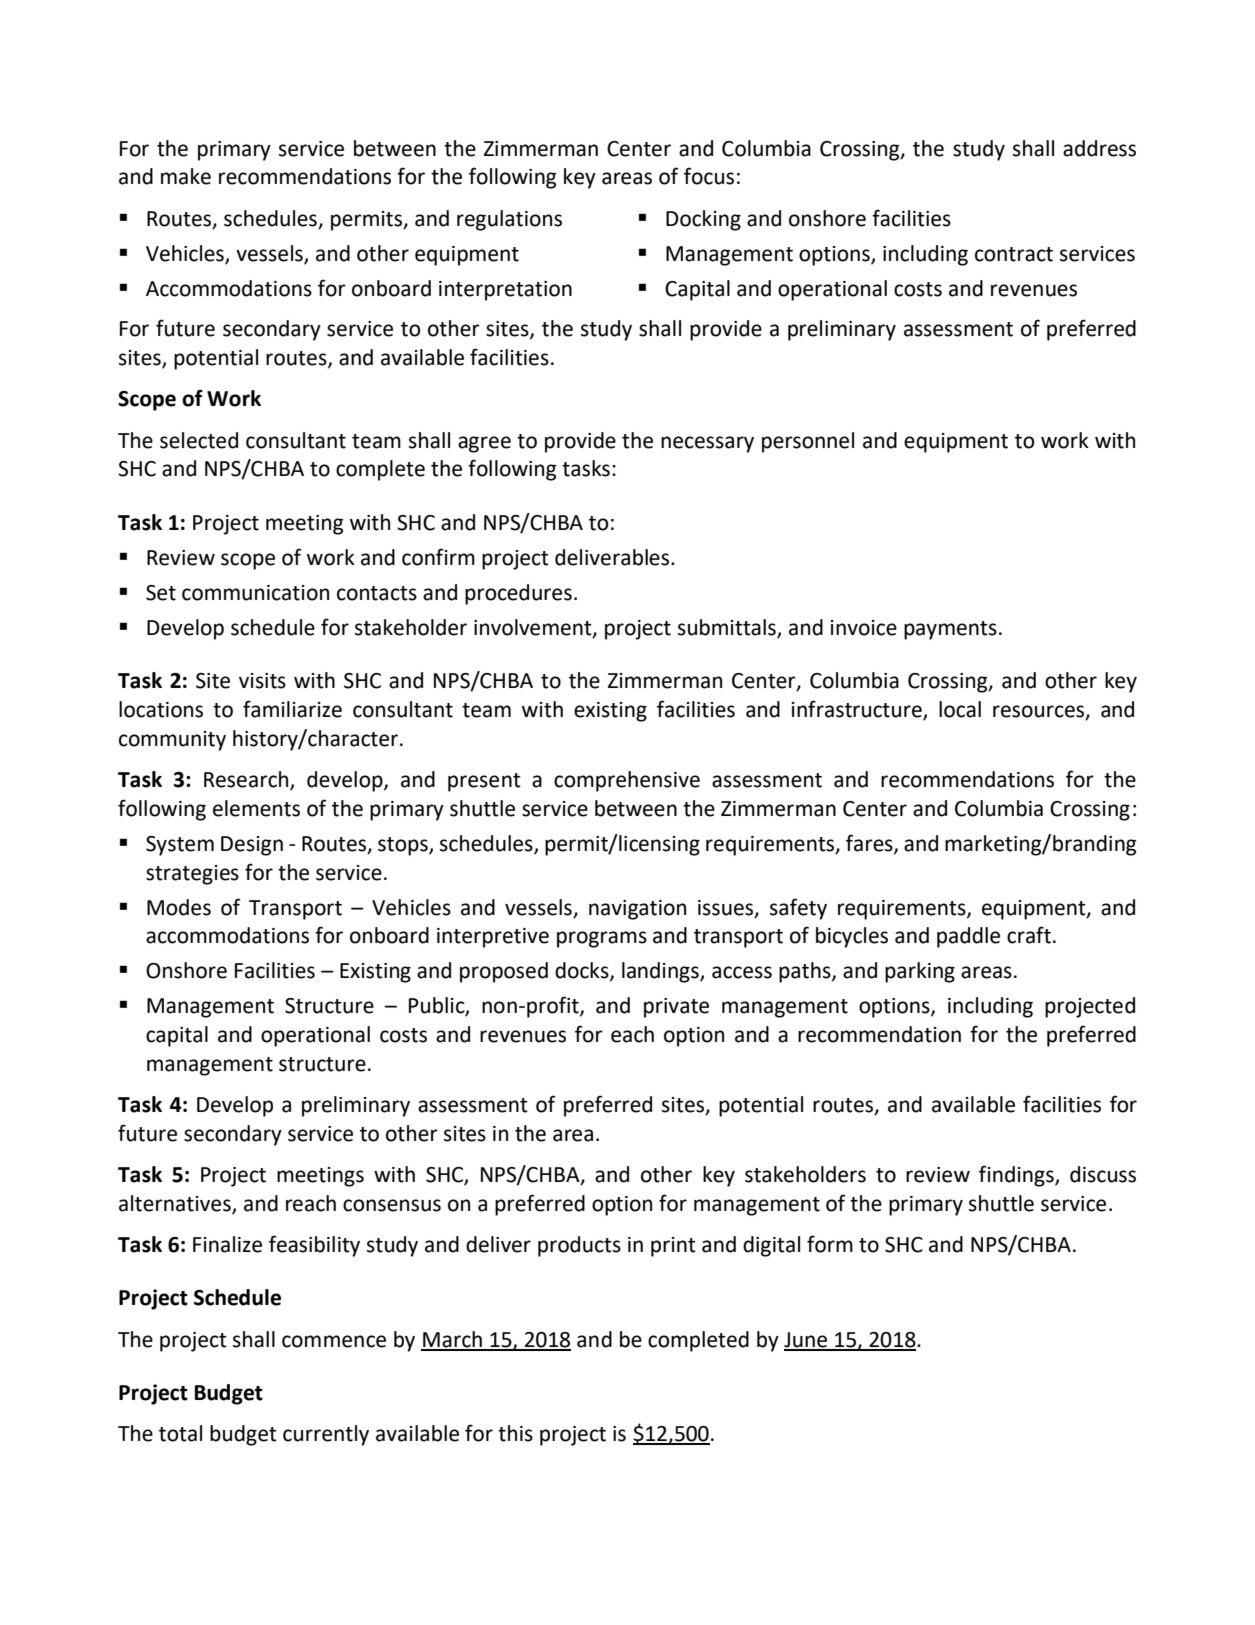  Describe the element at coordinates (1017, 1176) in the screenshot. I see `findings` at that location.
